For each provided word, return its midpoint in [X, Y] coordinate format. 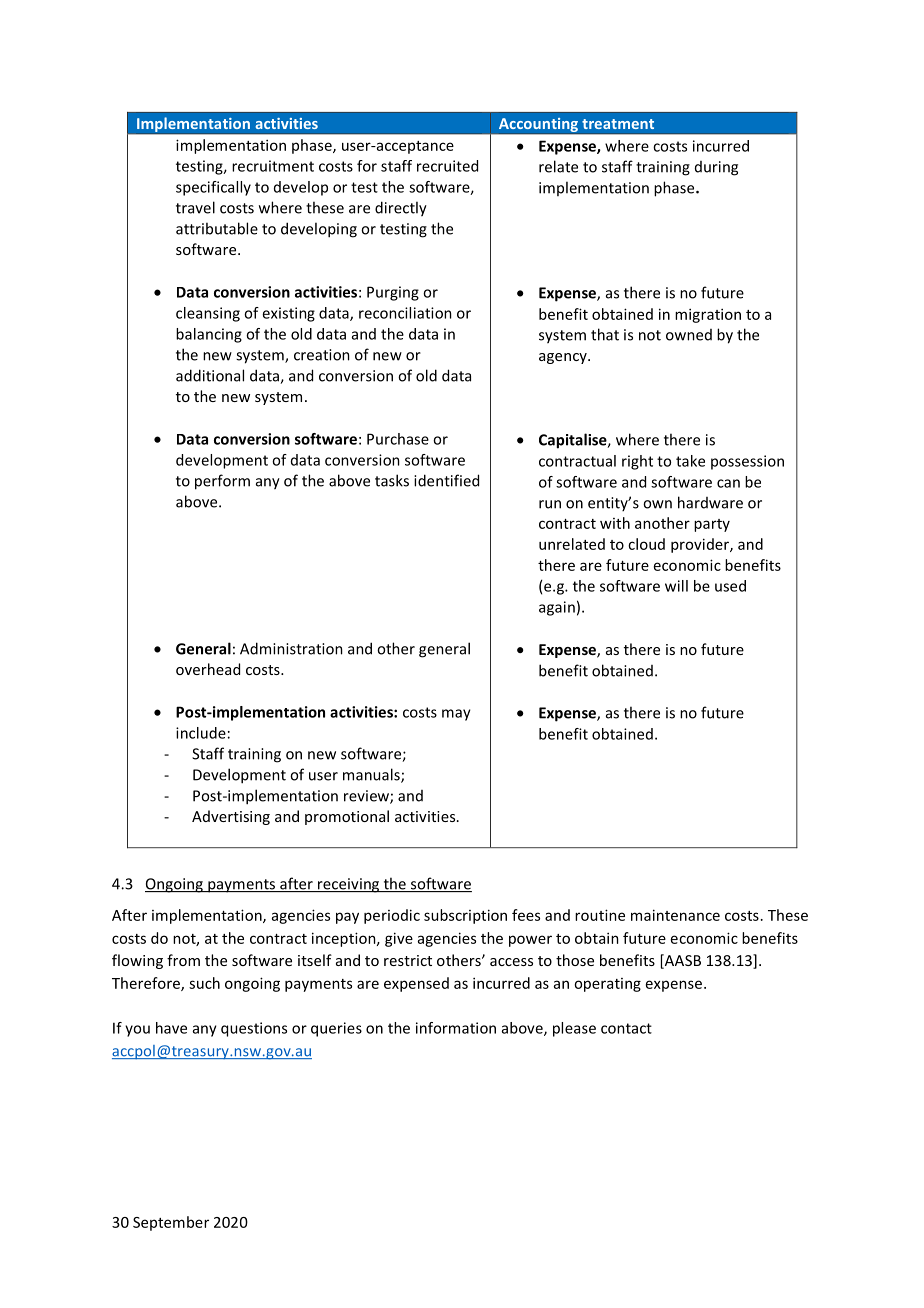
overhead [208, 669]
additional [210, 375]
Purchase [398, 439]
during [716, 168]
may [456, 715]
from [183, 960]
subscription [465, 916]
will [676, 586]
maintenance [675, 915]
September [171, 1223]
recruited [447, 166]
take [690, 461]
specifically [213, 188]
